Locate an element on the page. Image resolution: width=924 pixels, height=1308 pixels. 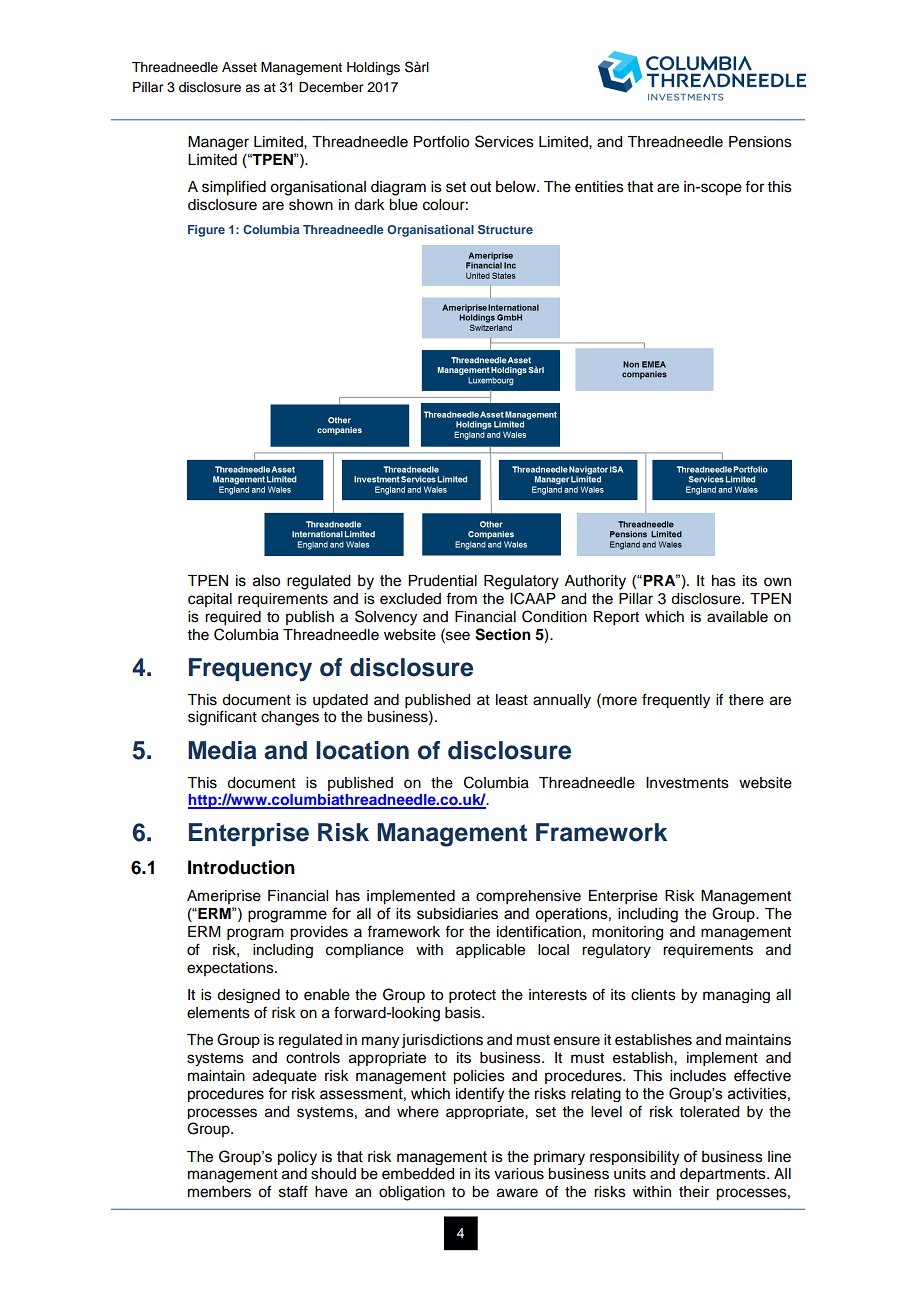
Services is located at coordinates (504, 141).
